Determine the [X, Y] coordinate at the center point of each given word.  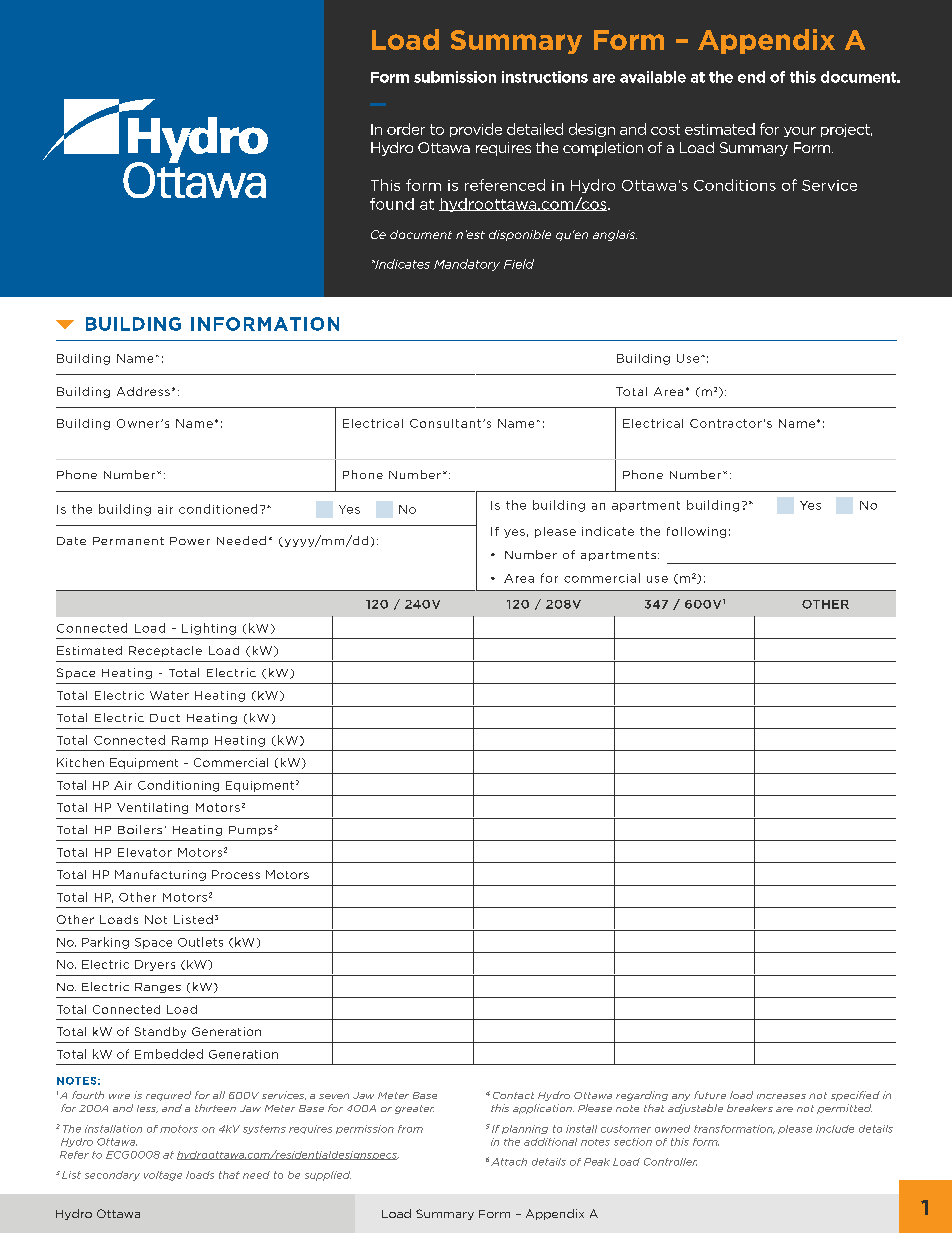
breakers [750, 1108]
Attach [509, 1162]
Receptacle [165, 651]
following [696, 532]
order [406, 129]
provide [476, 130]
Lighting [209, 629]
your [800, 132]
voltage [163, 1176]
